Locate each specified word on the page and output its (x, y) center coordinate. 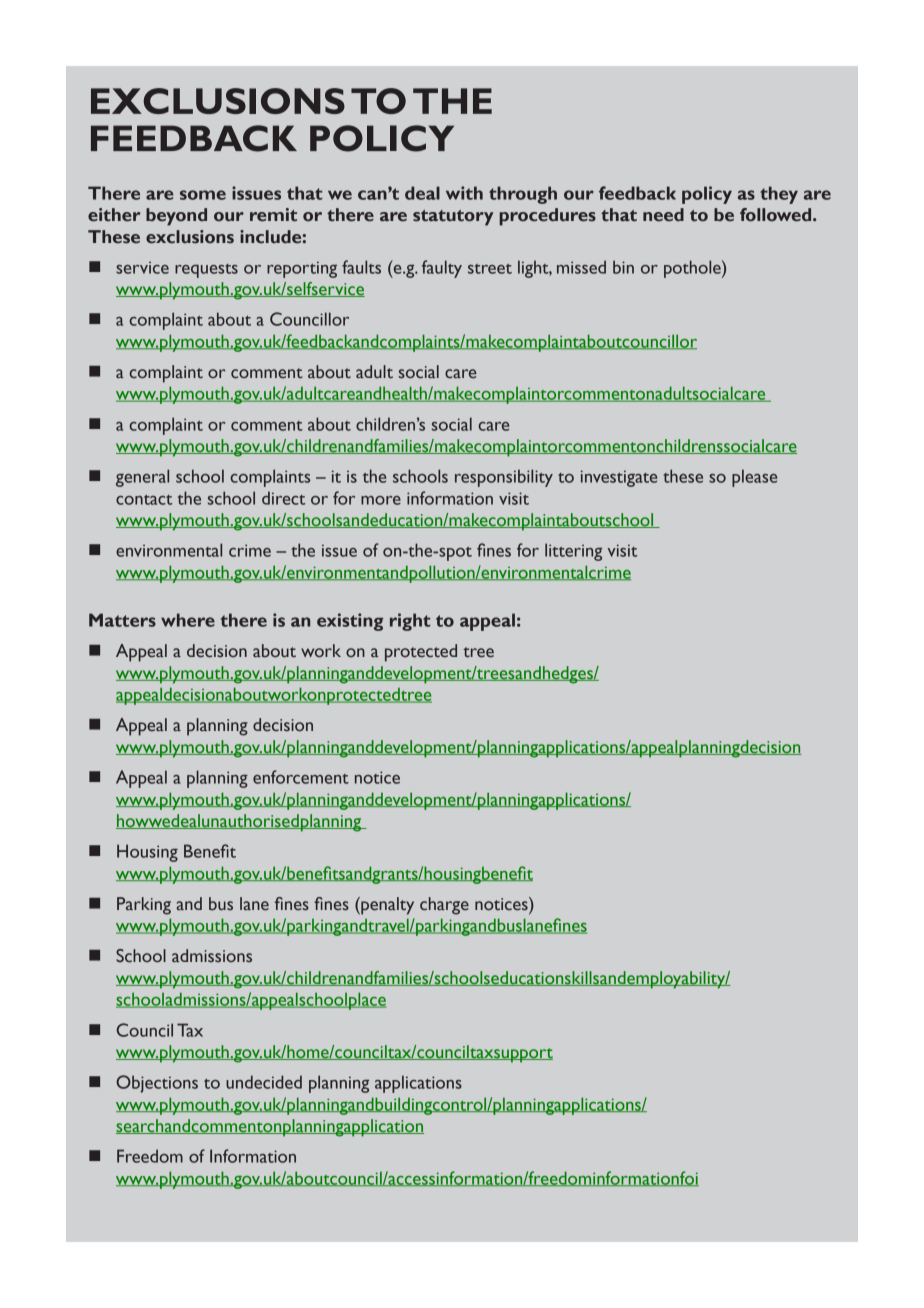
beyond (176, 217)
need (663, 215)
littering (573, 552)
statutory (453, 218)
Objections (157, 1084)
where (188, 620)
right (410, 622)
